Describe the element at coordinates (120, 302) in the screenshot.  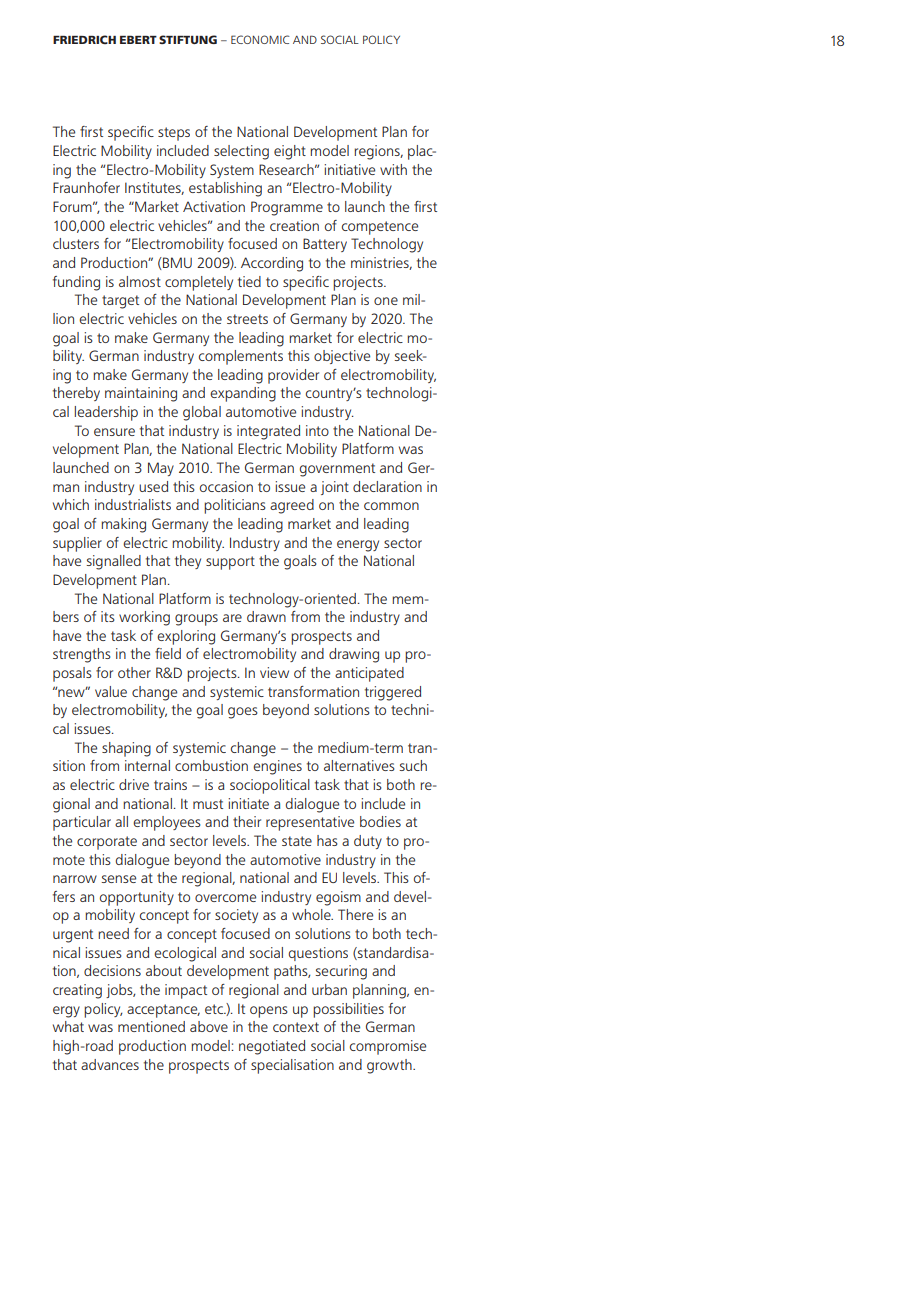
I see `target` at that location.
